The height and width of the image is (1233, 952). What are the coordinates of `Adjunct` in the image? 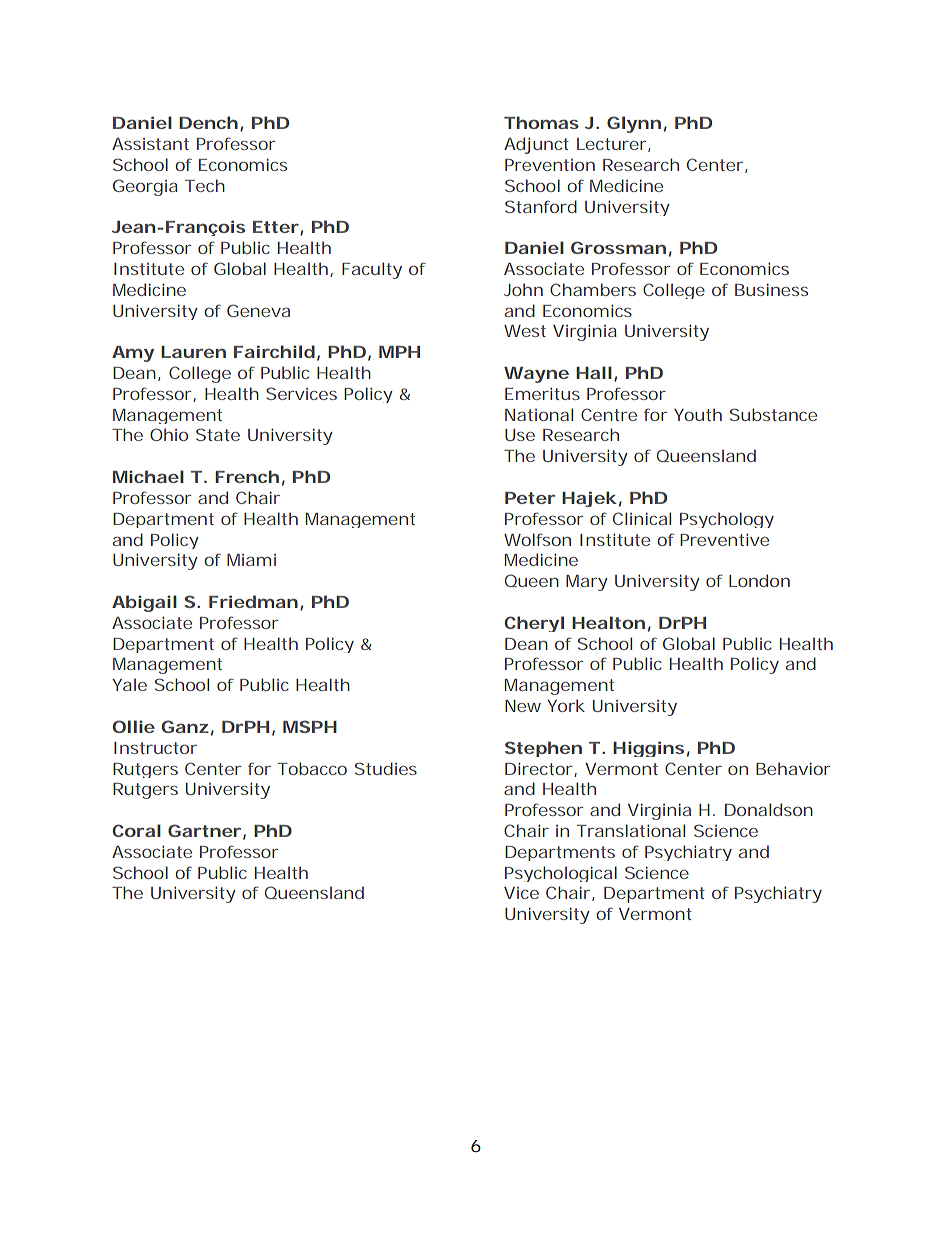 It's located at (536, 145).
